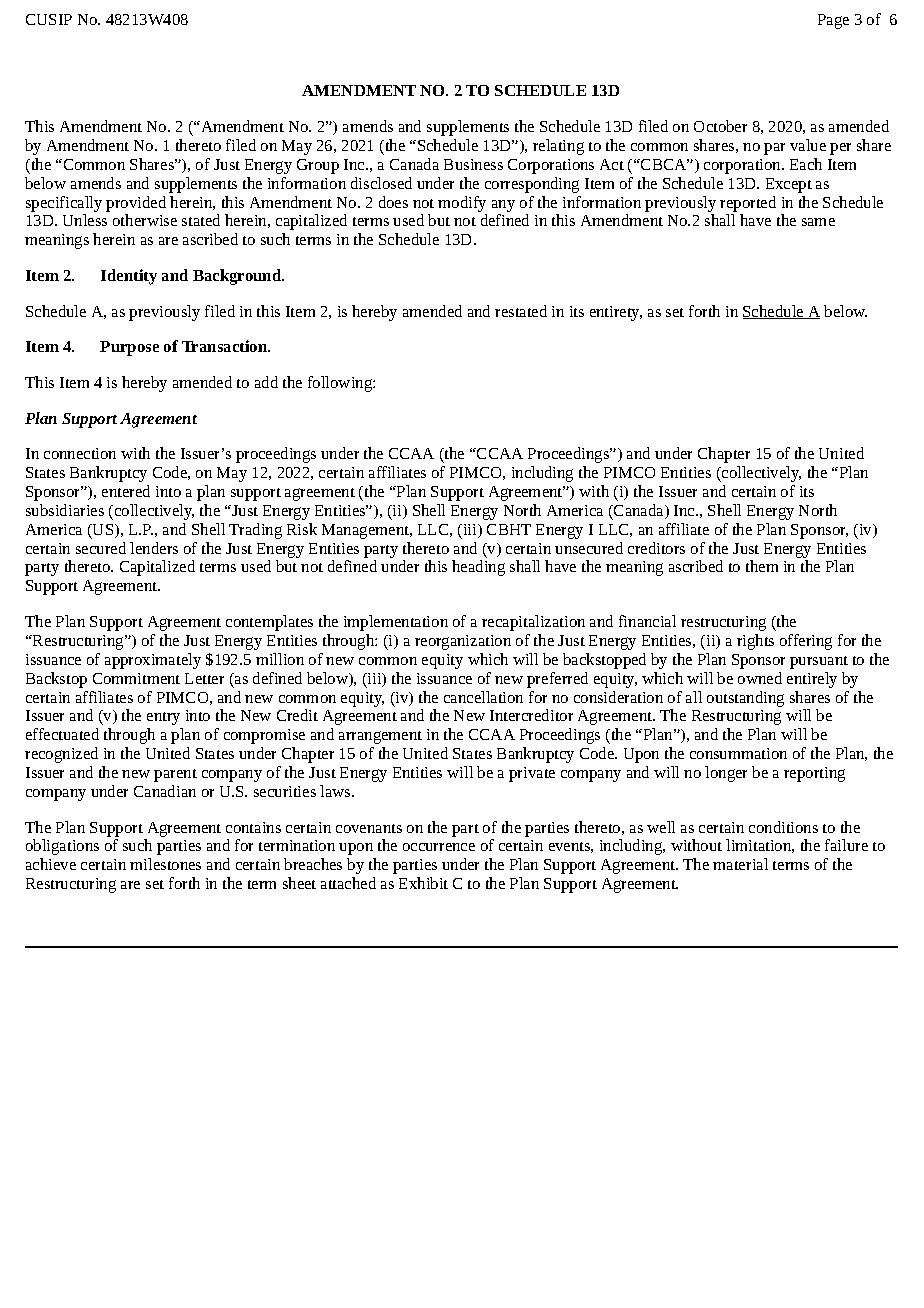 The height and width of the document is (1308, 924). I want to click on connection, so click(80, 453).
